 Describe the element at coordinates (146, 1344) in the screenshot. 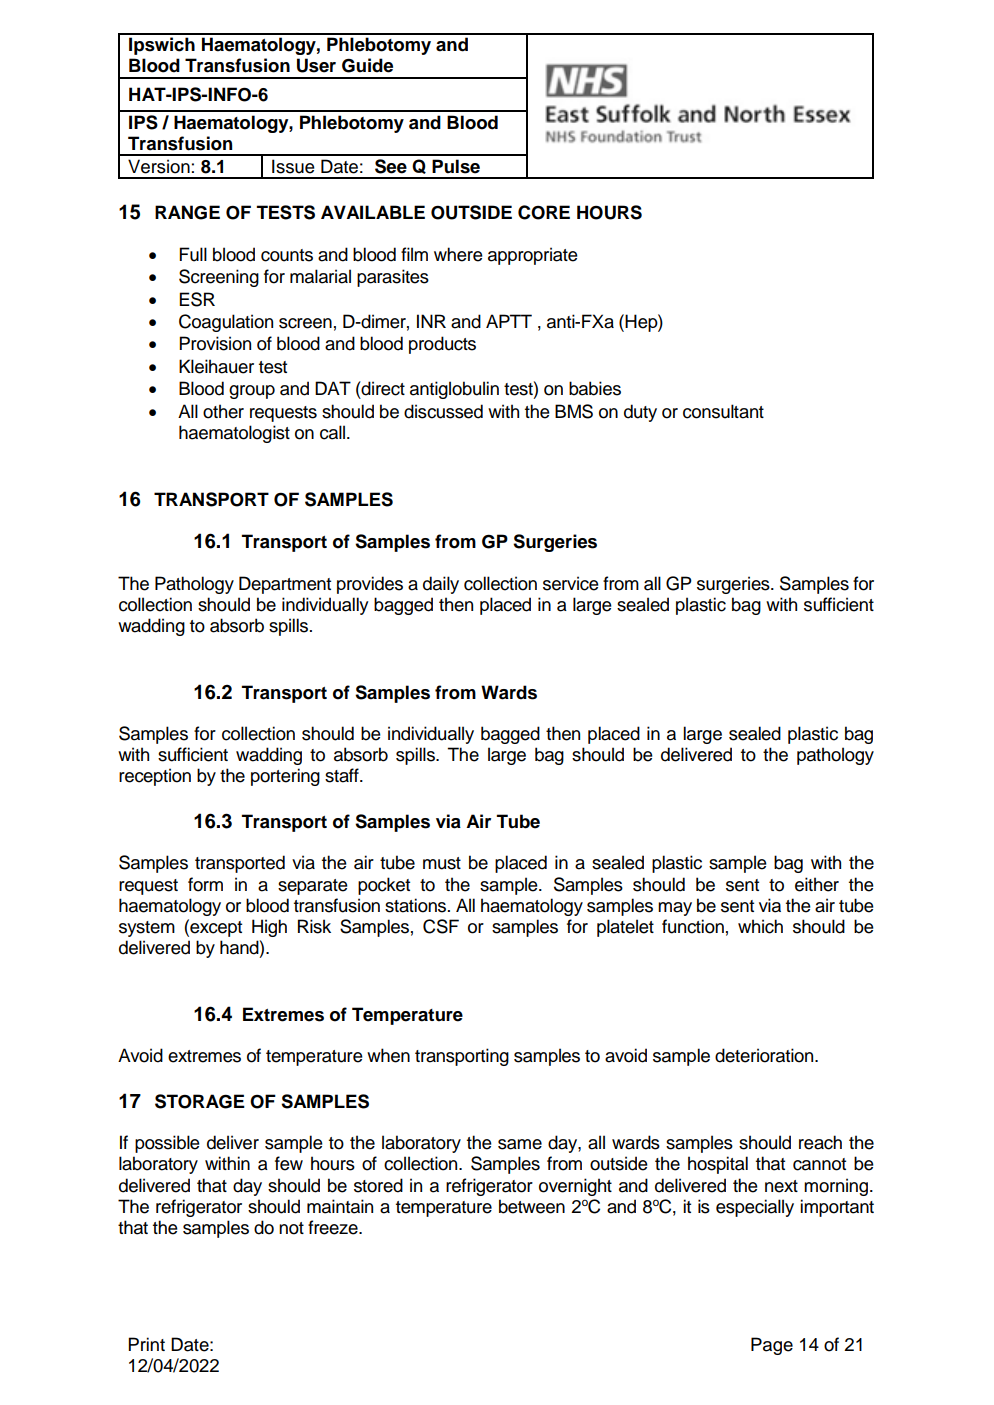

I see `Print` at that location.
